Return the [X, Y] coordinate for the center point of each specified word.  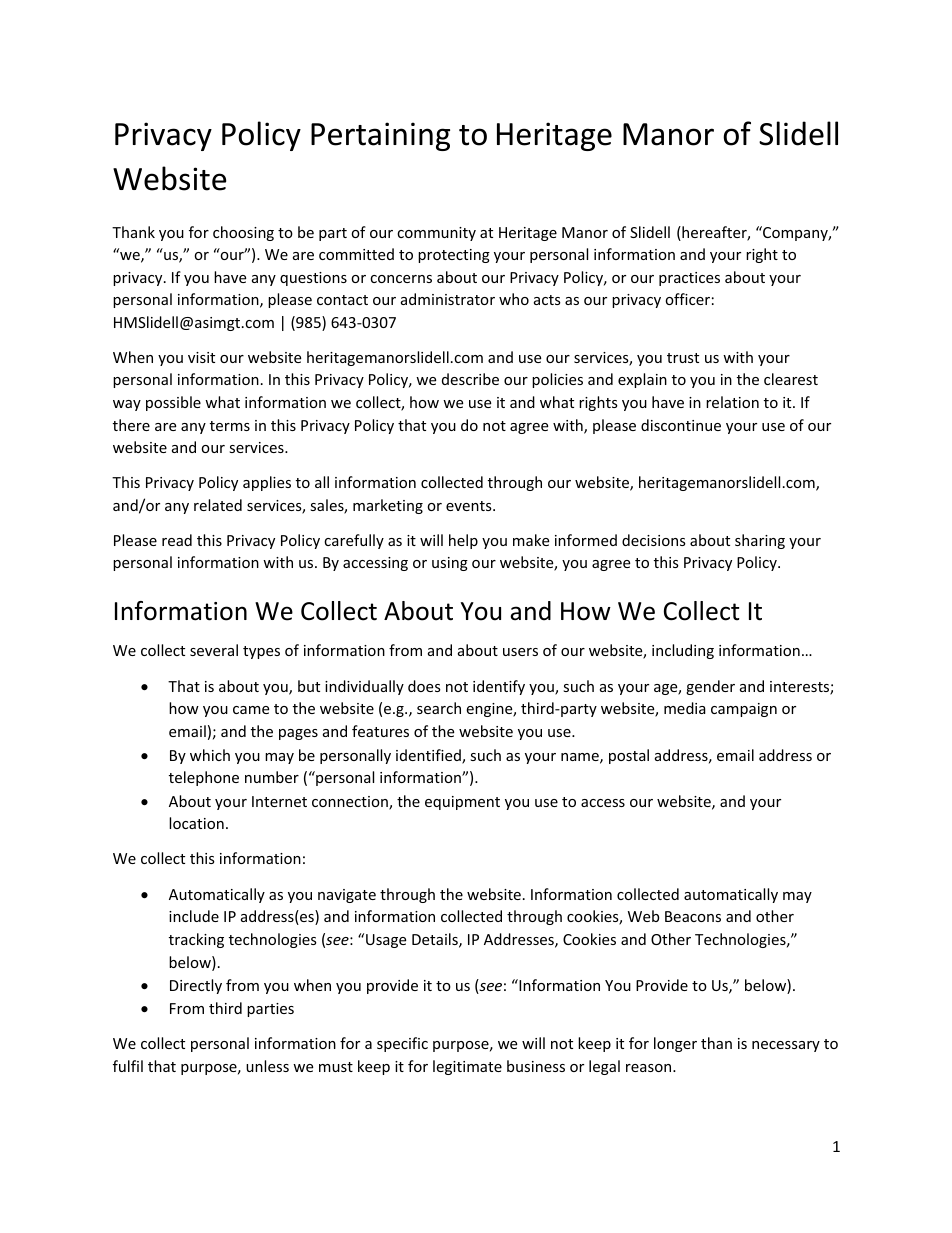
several [214, 650]
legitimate [467, 1067]
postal [629, 756]
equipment [462, 803]
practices [689, 279]
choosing [243, 233]
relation [732, 402]
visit [201, 357]
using [450, 564]
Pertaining [380, 136]
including [683, 651]
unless [267, 1066]
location [196, 823]
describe [470, 379]
